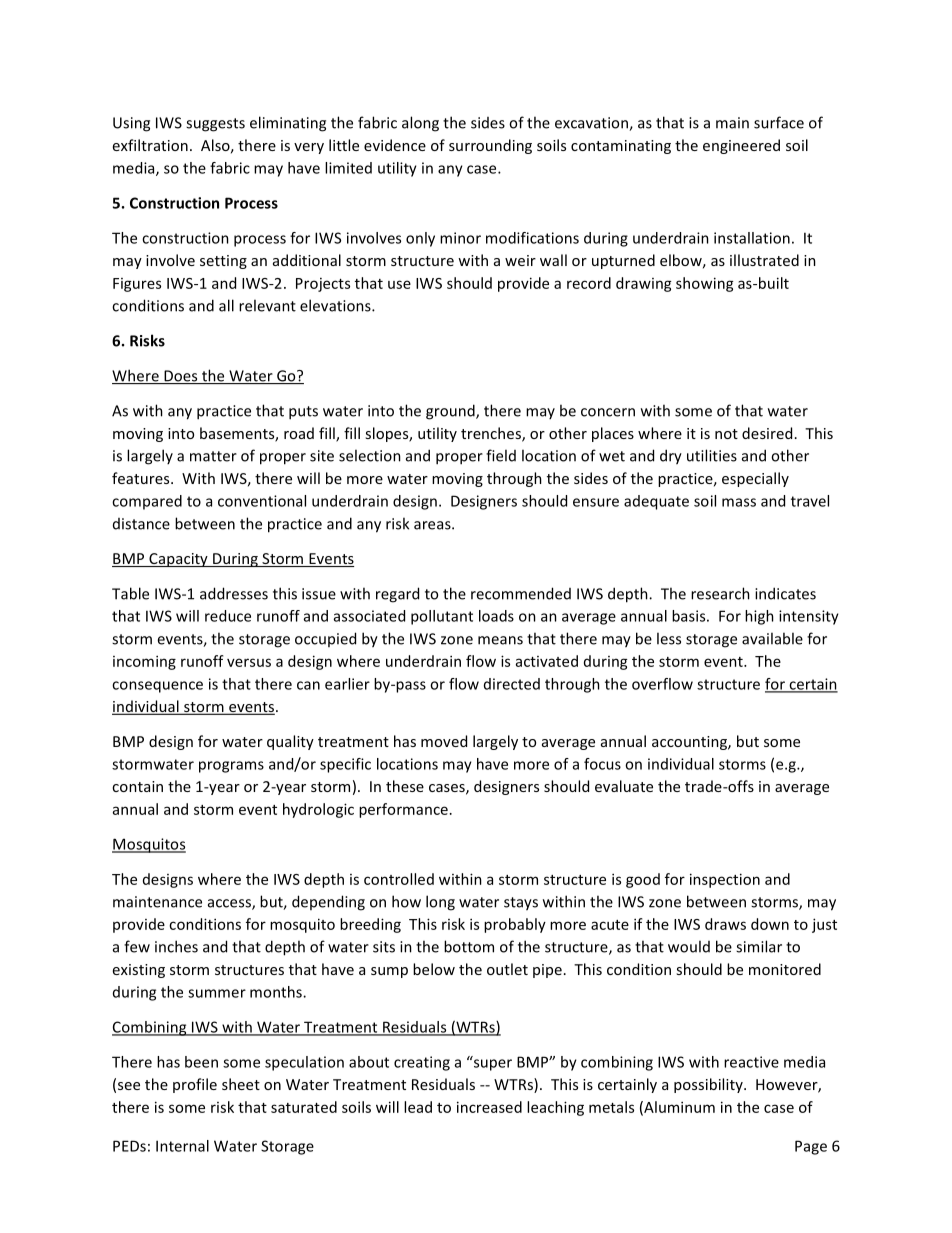 This image has width=952, height=1233. What do you see at coordinates (772, 638) in the image?
I see `available` at bounding box center [772, 638].
